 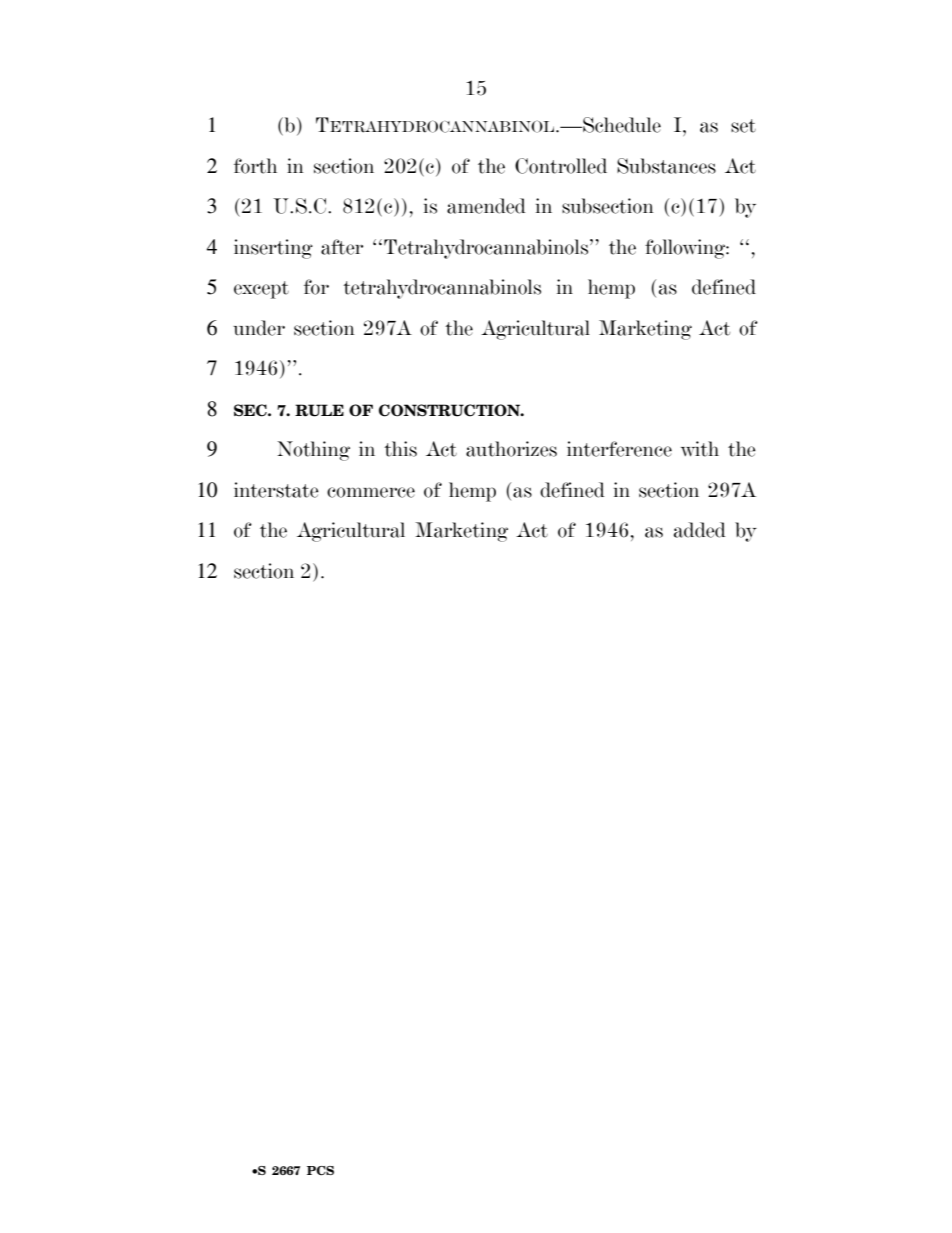 What do you see at coordinates (342, 247) in the page?
I see `after` at bounding box center [342, 247].
